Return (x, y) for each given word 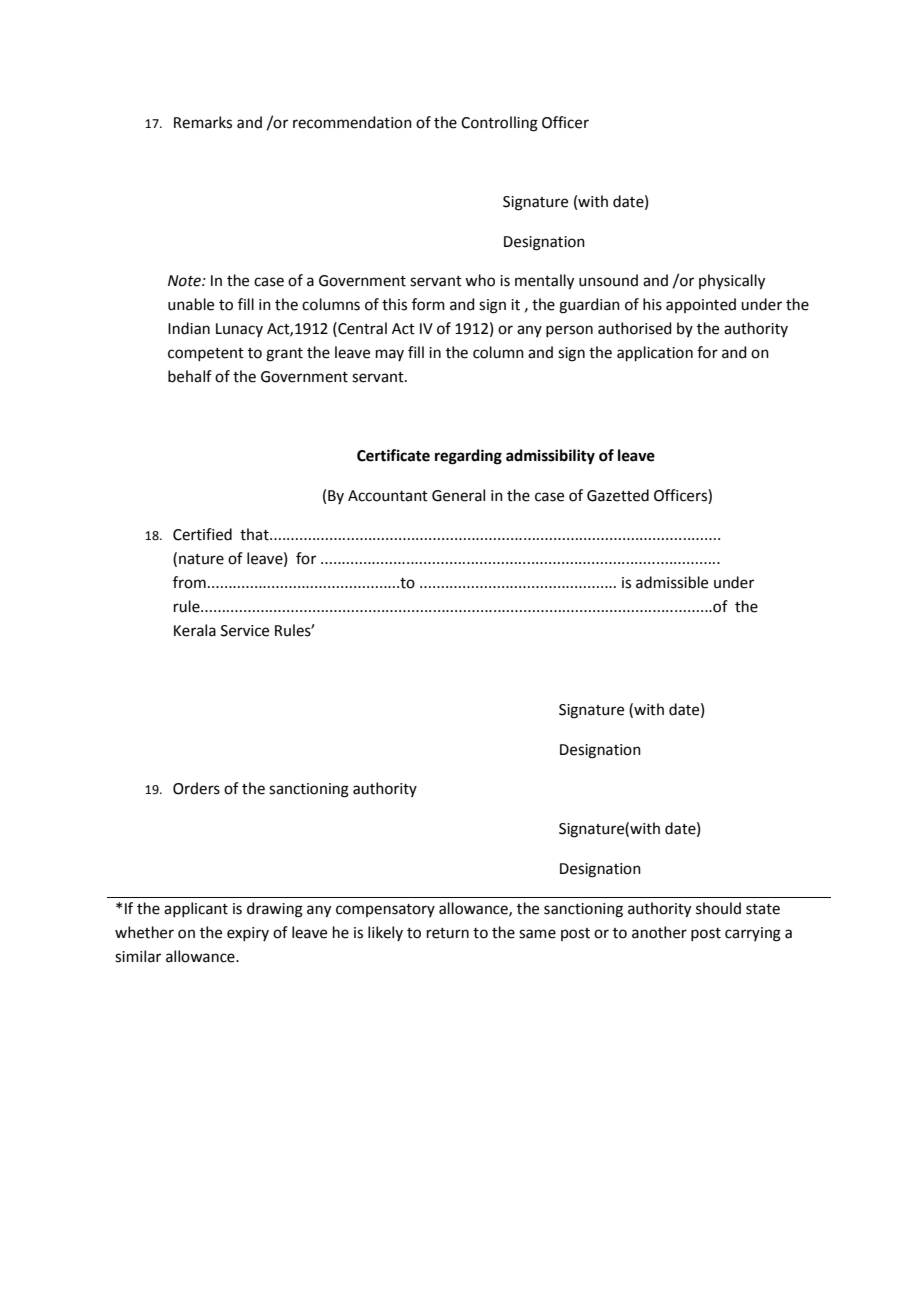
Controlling (499, 124)
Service (245, 631)
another (659, 932)
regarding (468, 457)
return (448, 933)
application (655, 353)
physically (732, 282)
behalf (190, 376)
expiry (248, 934)
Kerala (195, 630)
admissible (672, 582)
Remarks (203, 122)
